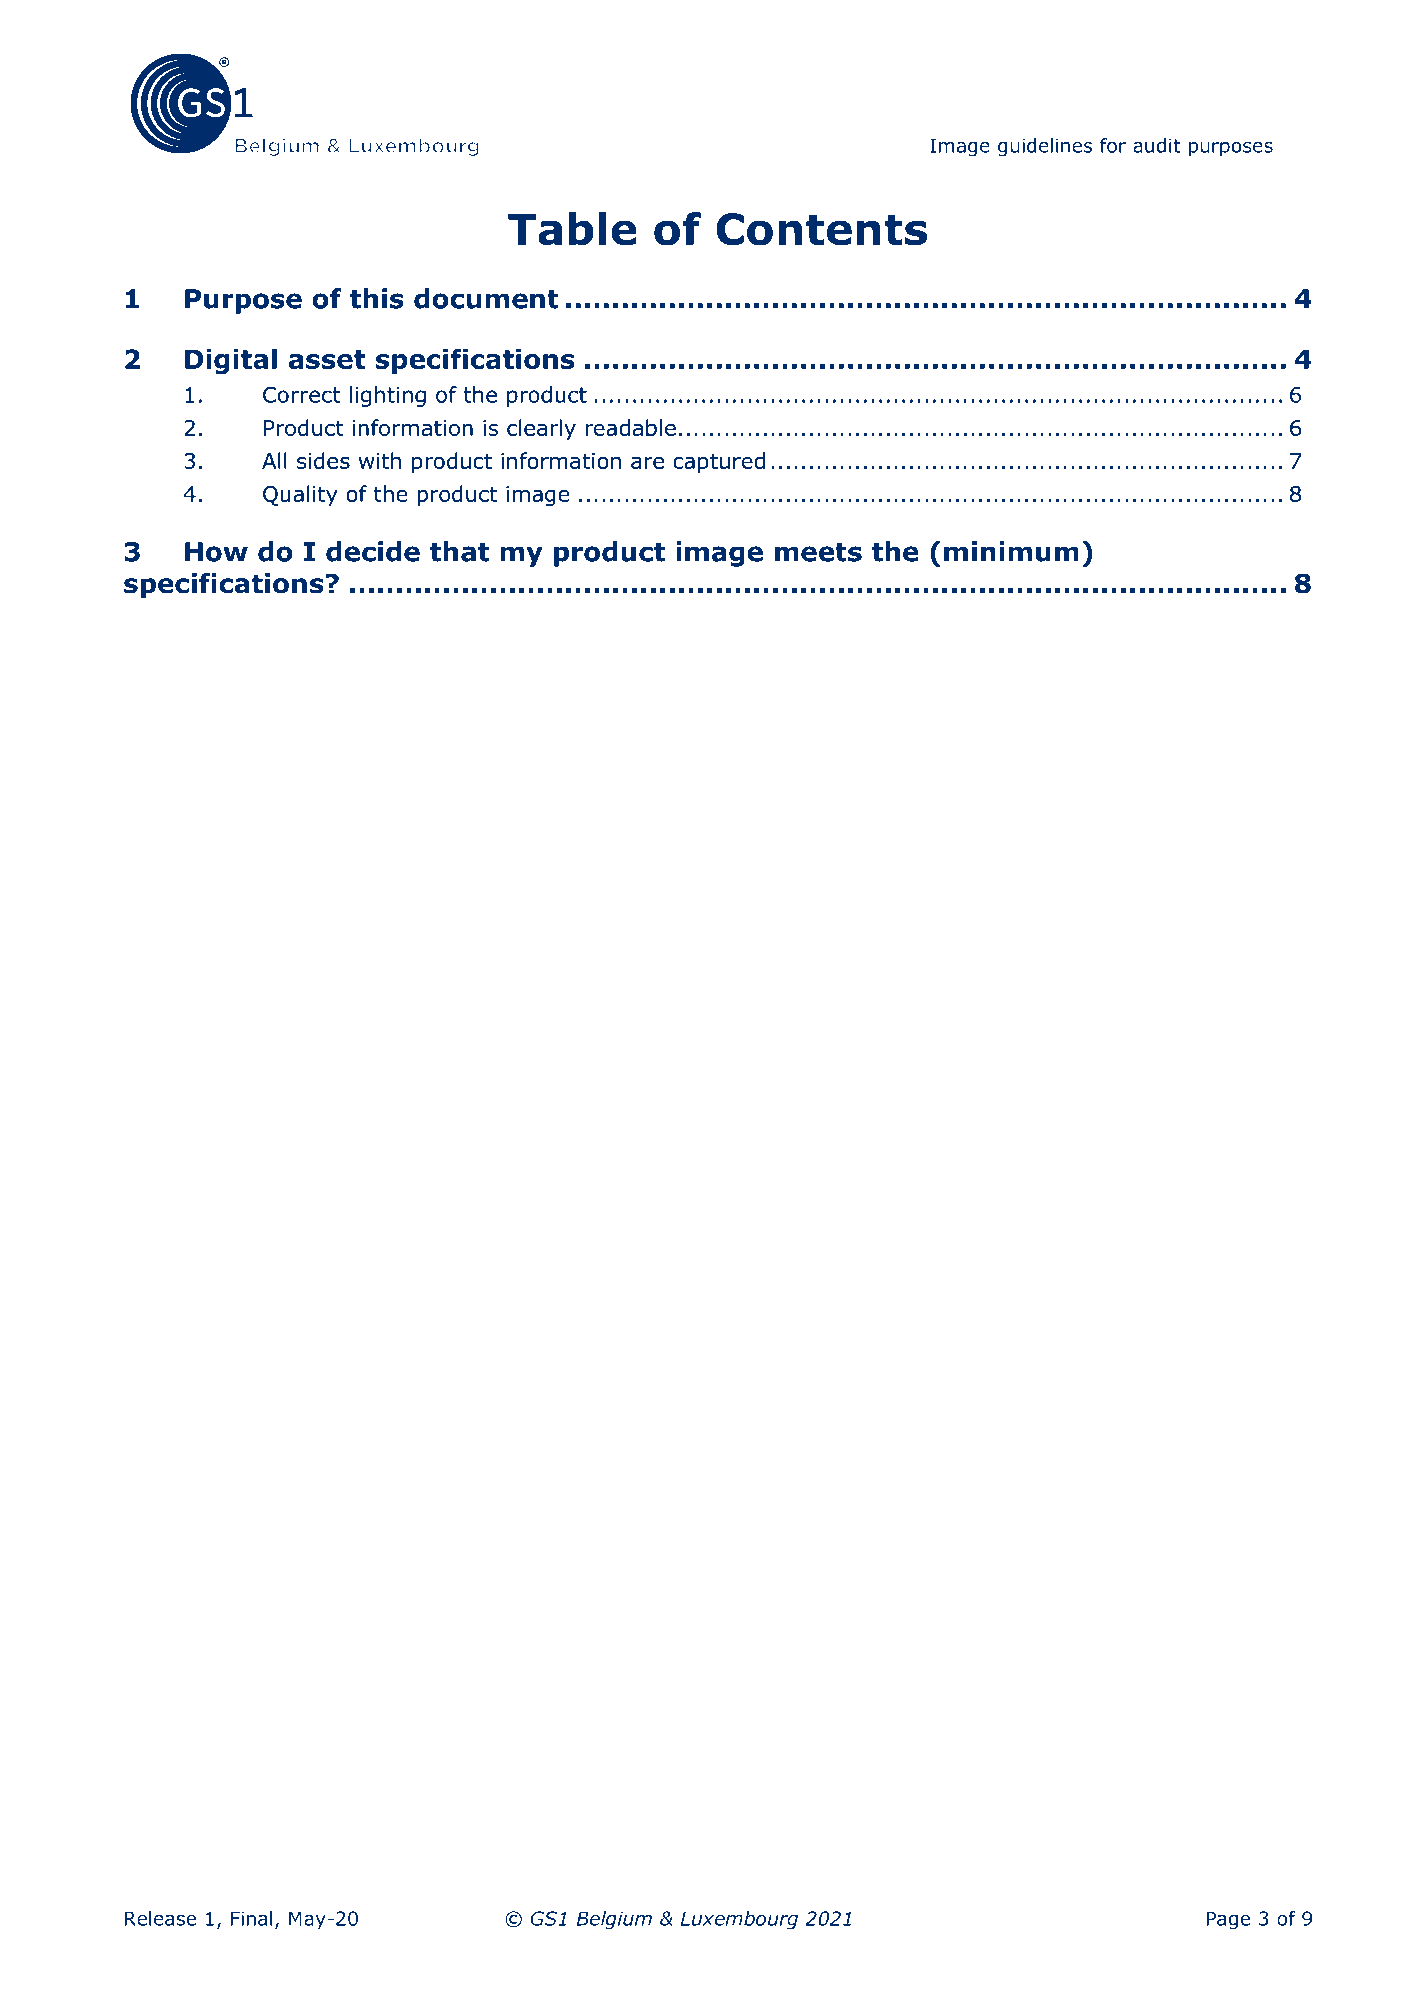 The image size is (1412, 1999). What do you see at coordinates (1228, 1920) in the document?
I see `Page` at bounding box center [1228, 1920].
